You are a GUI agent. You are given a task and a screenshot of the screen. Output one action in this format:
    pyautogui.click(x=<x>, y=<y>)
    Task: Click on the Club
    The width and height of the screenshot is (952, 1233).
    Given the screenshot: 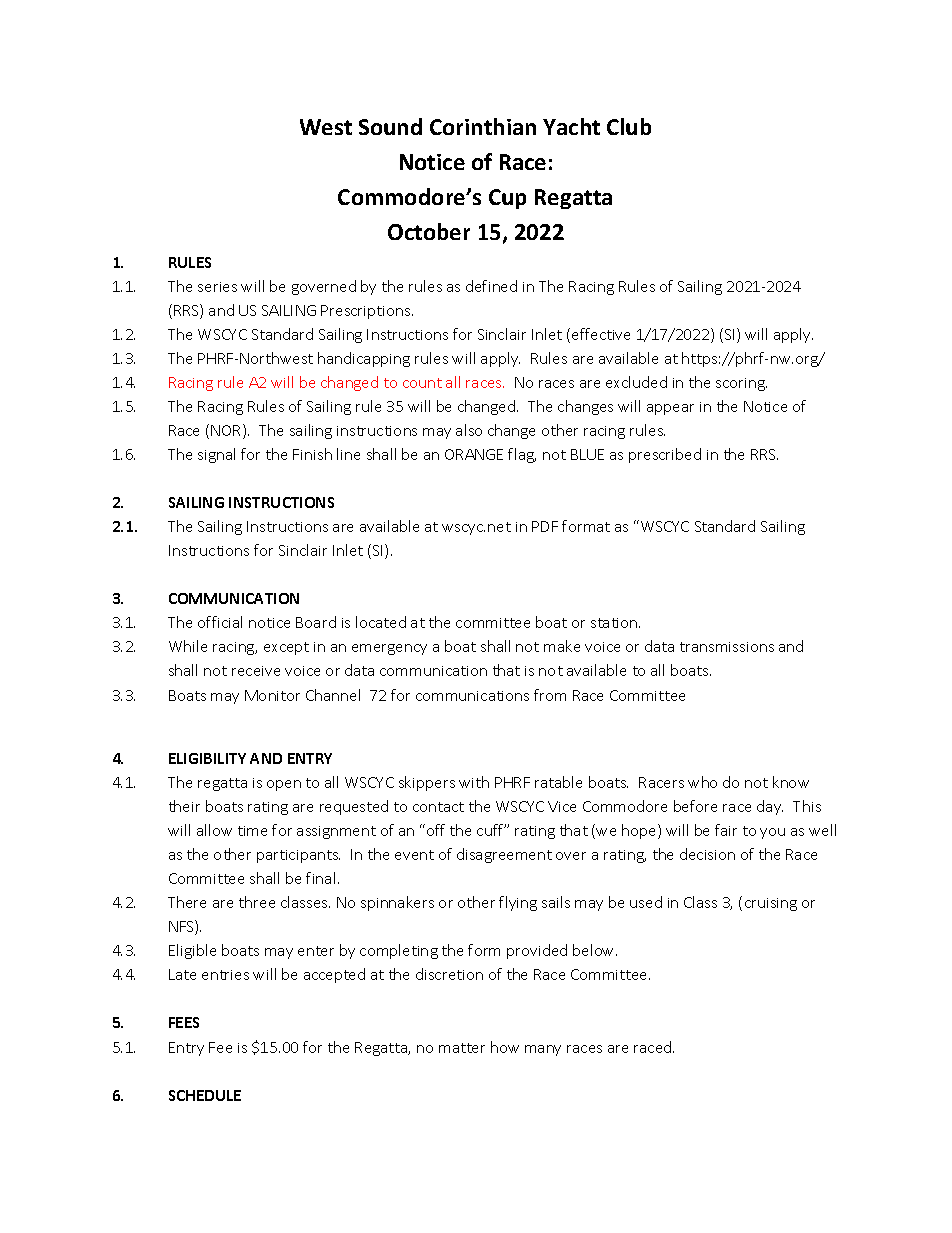 What is the action you would take?
    pyautogui.click(x=629, y=126)
